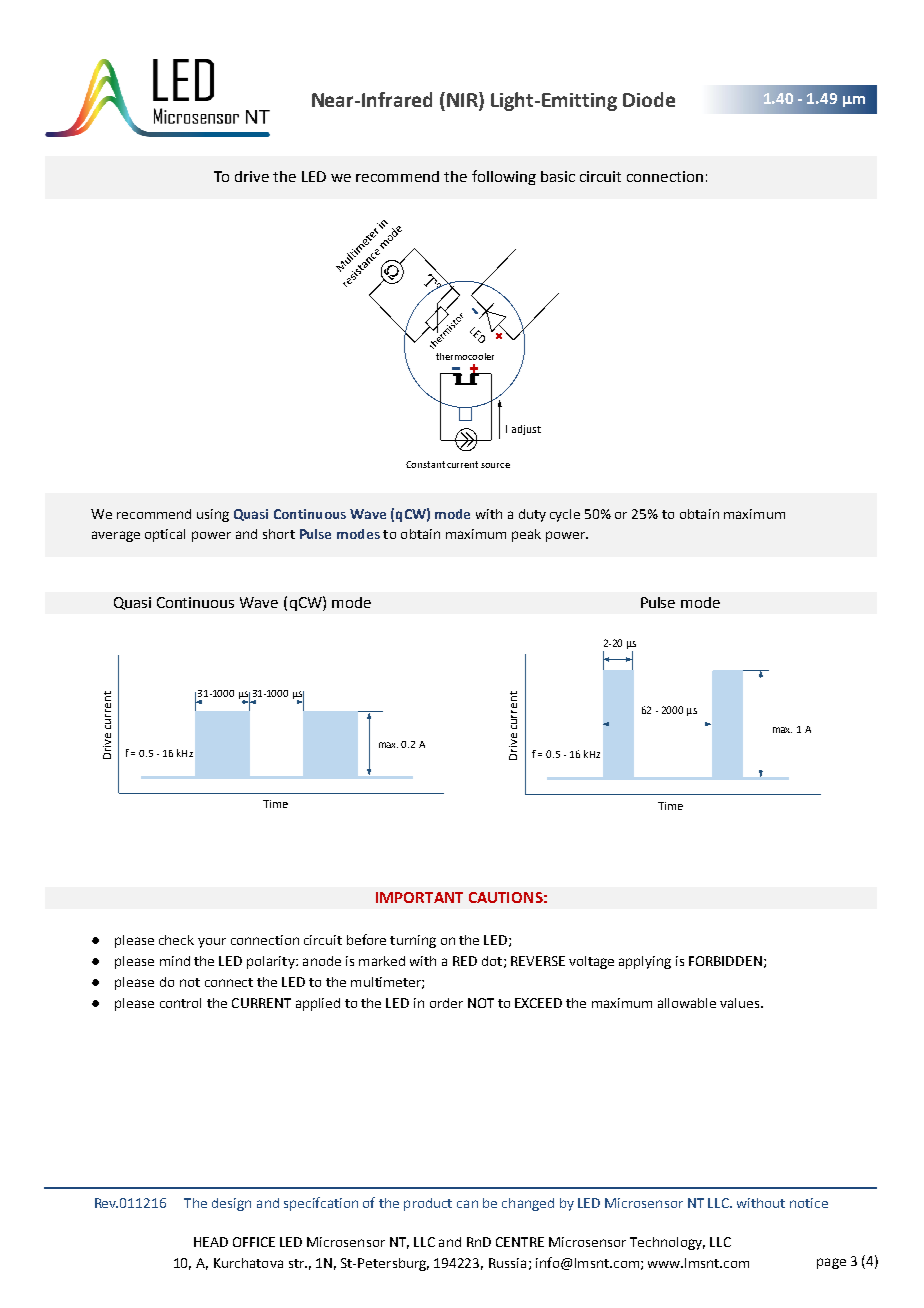 This screenshot has height=1308, width=924. Describe the element at coordinates (809, 1203) in the screenshot. I see `notice` at that location.
